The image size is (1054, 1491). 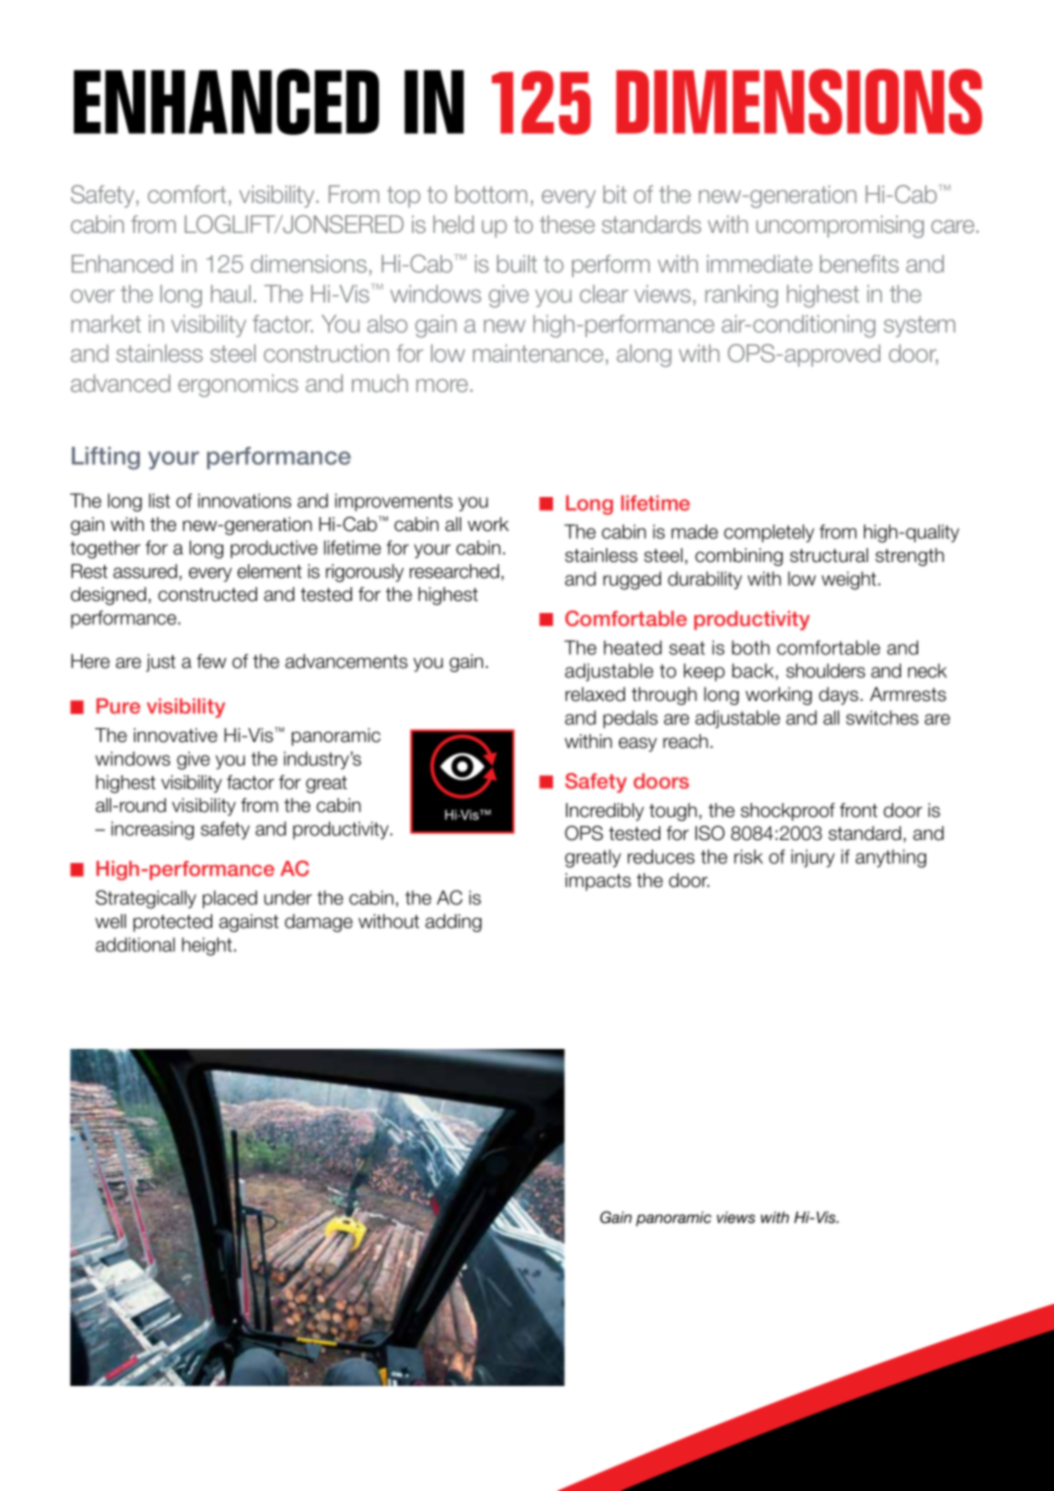 What do you see at coordinates (567, 224) in the page?
I see `these` at bounding box center [567, 224].
